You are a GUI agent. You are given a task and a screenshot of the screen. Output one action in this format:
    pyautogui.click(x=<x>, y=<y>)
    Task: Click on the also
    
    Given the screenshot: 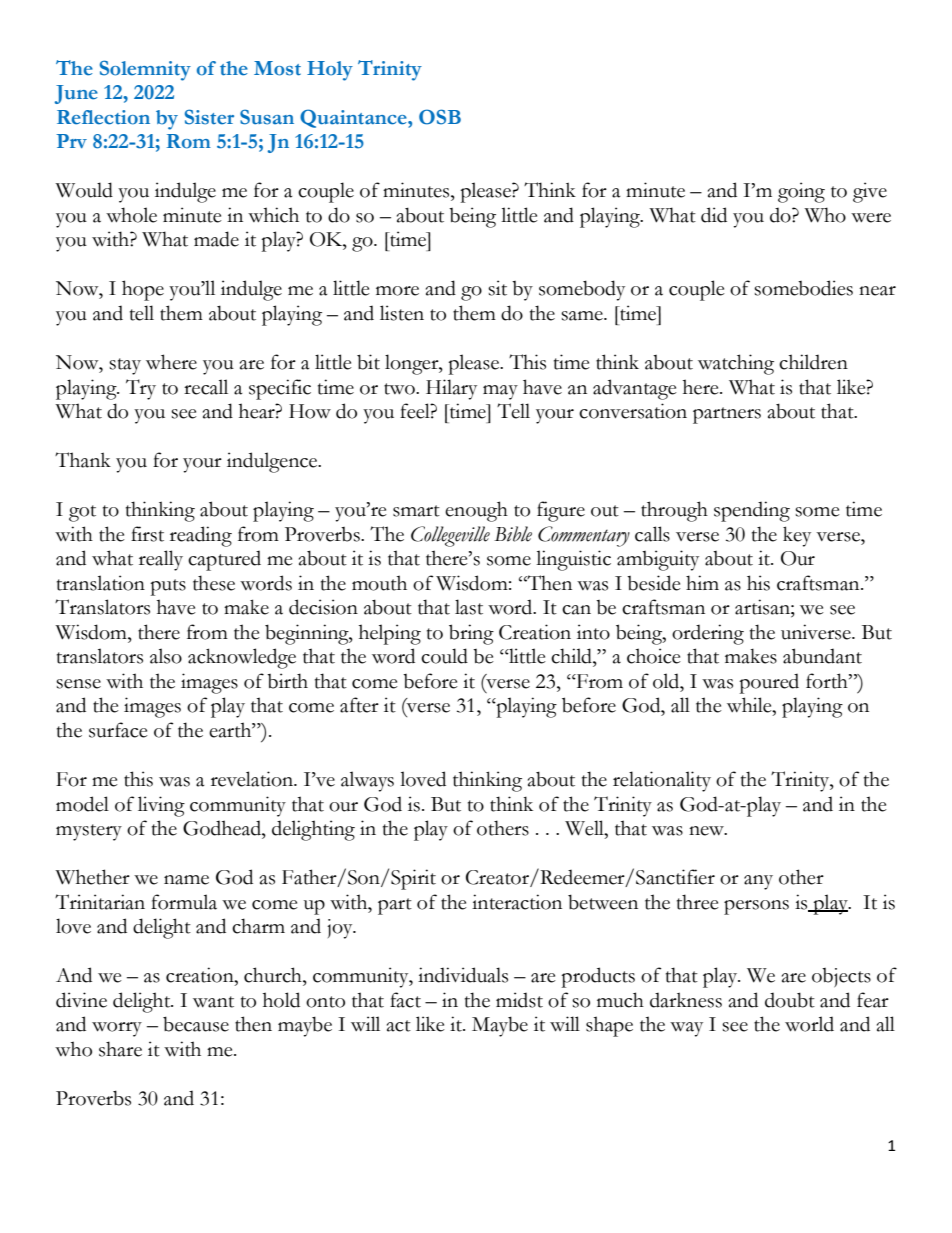 What is the action you would take?
    pyautogui.click(x=166, y=656)
